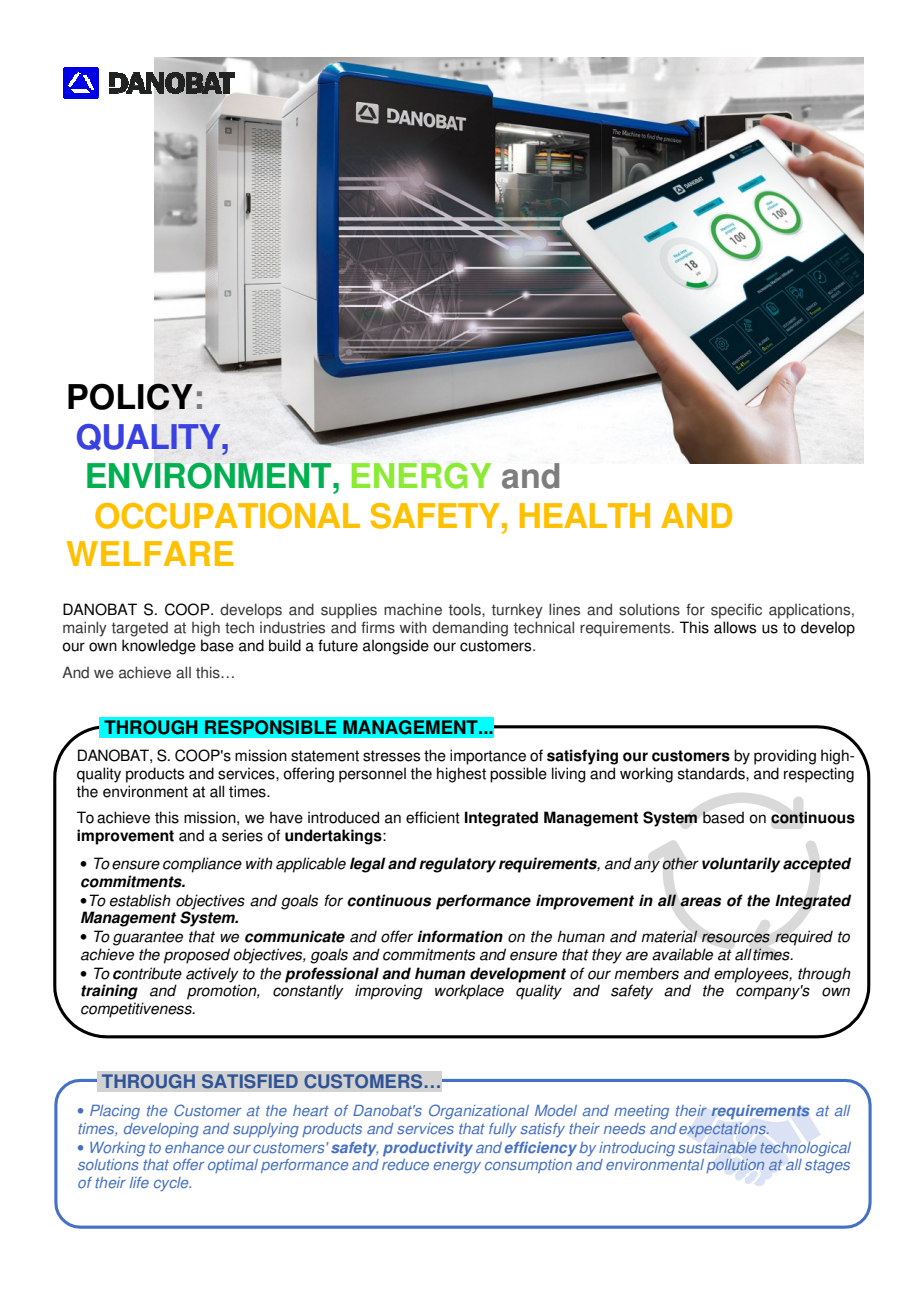 The image size is (924, 1308). I want to click on allows, so click(735, 627).
